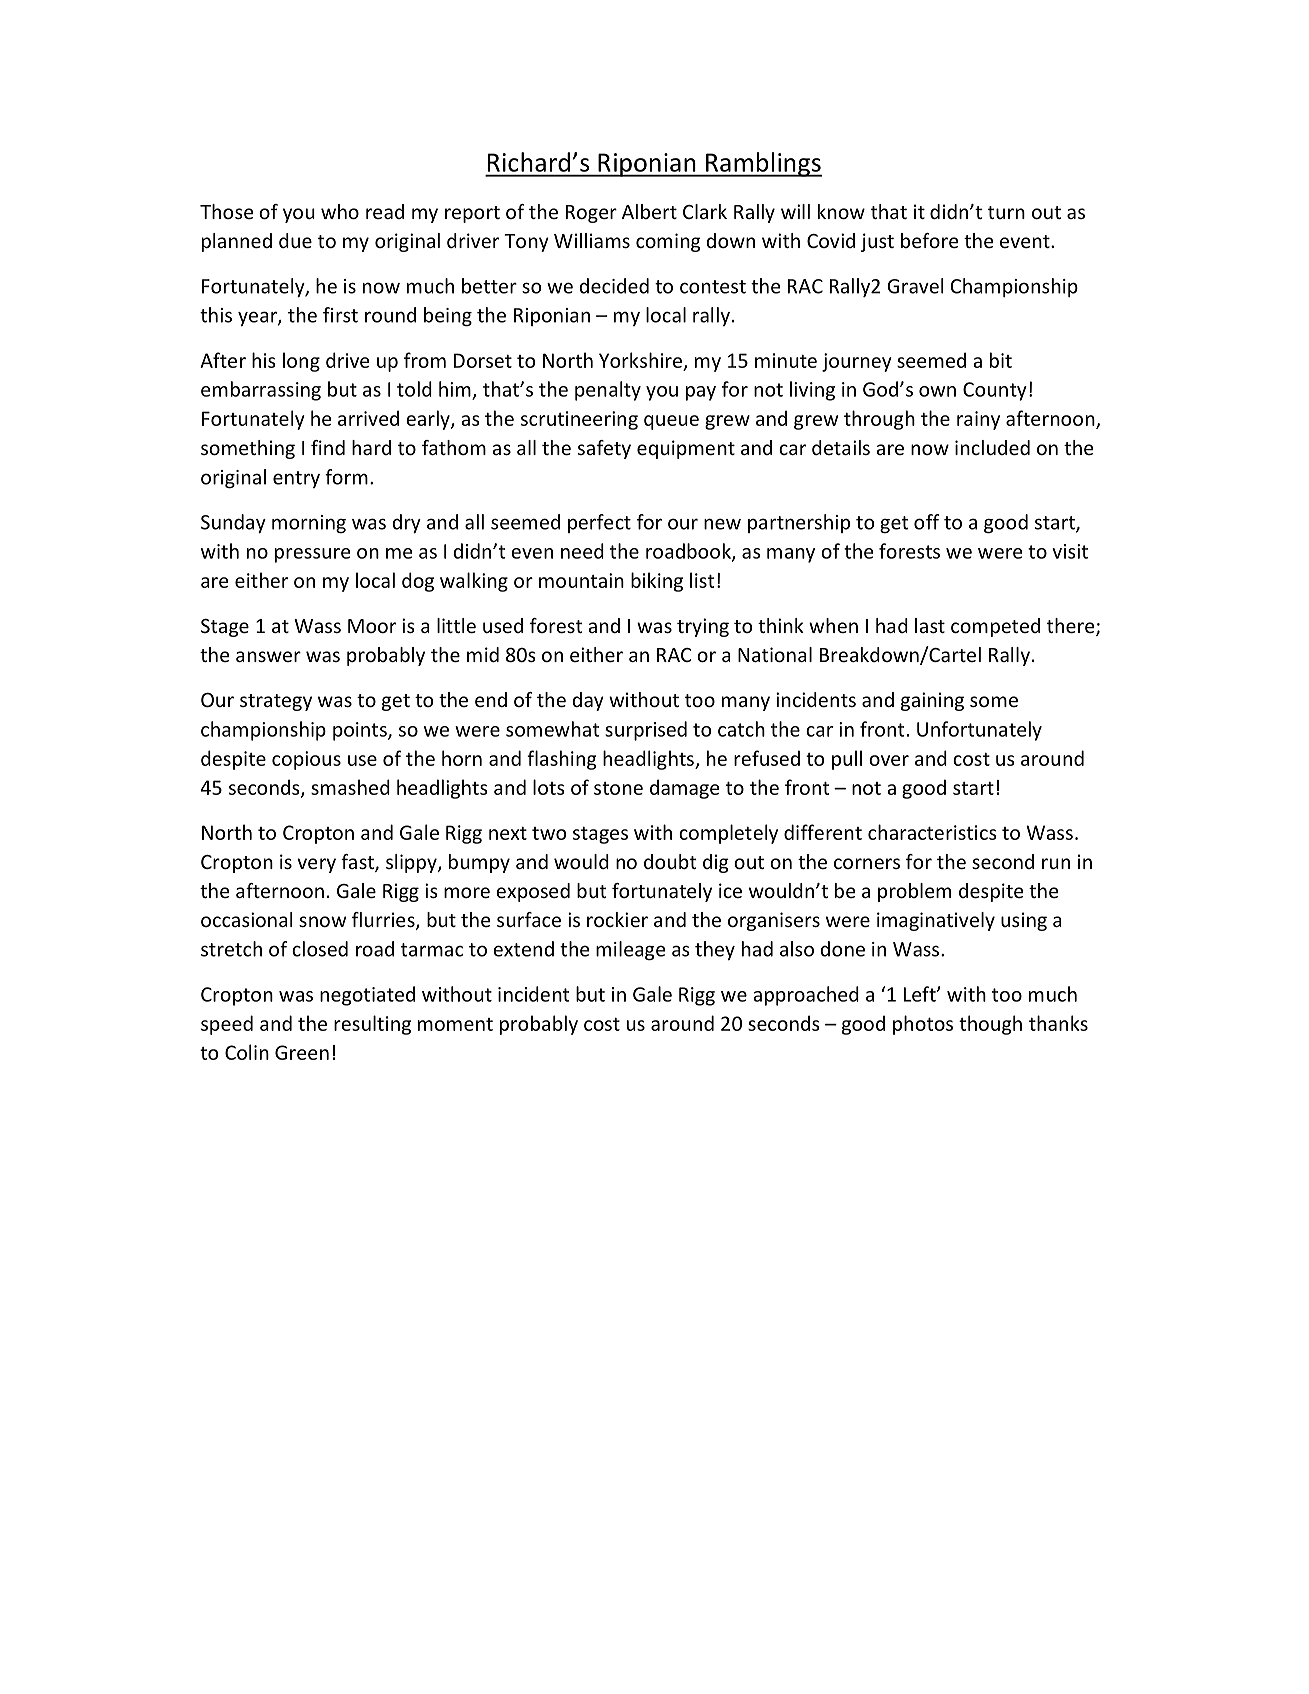 This screenshot has width=1309, height=1694. What do you see at coordinates (1006, 212) in the screenshot?
I see `turn` at bounding box center [1006, 212].
